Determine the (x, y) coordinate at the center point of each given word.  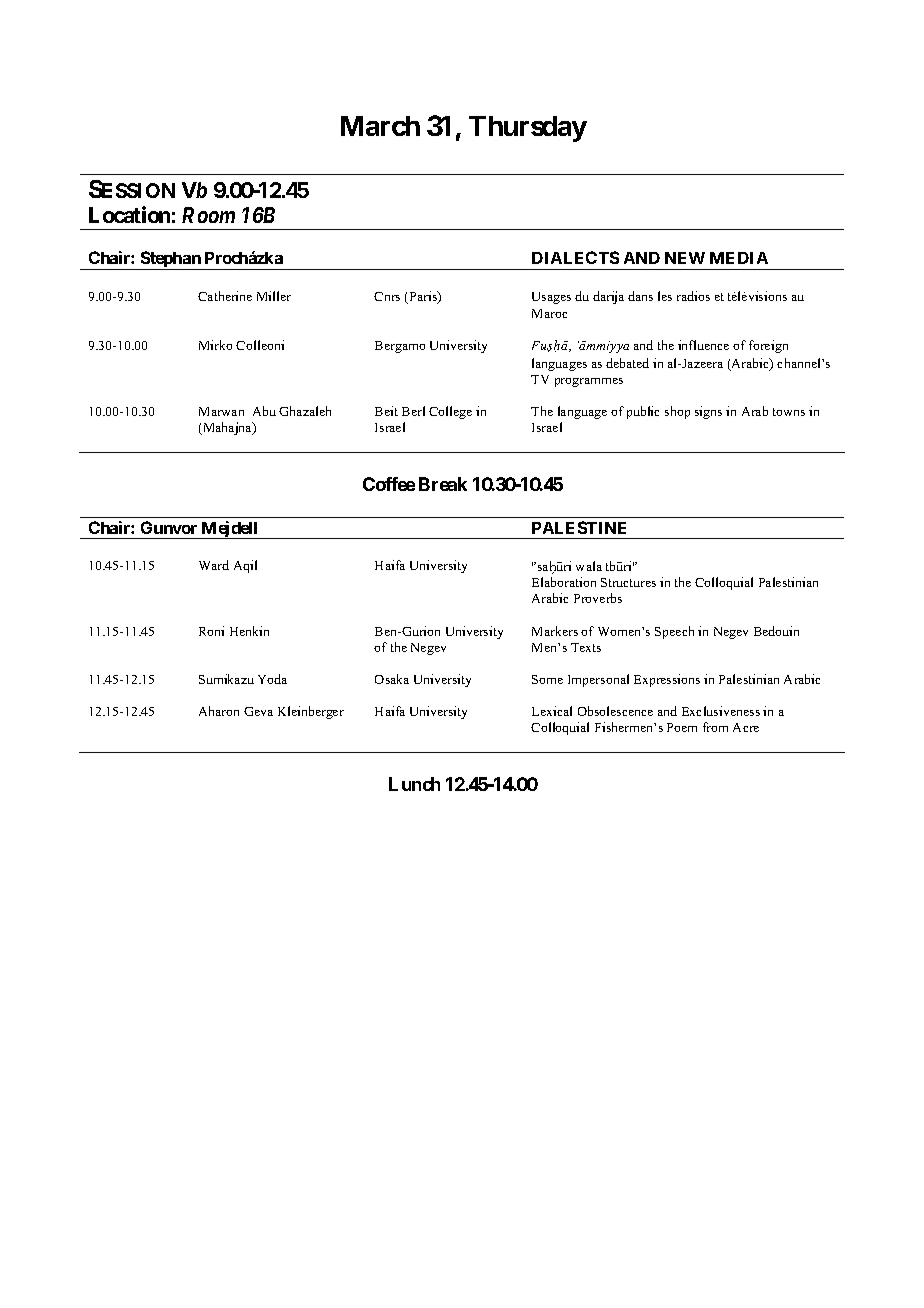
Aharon (219, 711)
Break (443, 484)
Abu (264, 411)
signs (708, 412)
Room (208, 215)
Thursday (528, 129)
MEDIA (739, 258)
